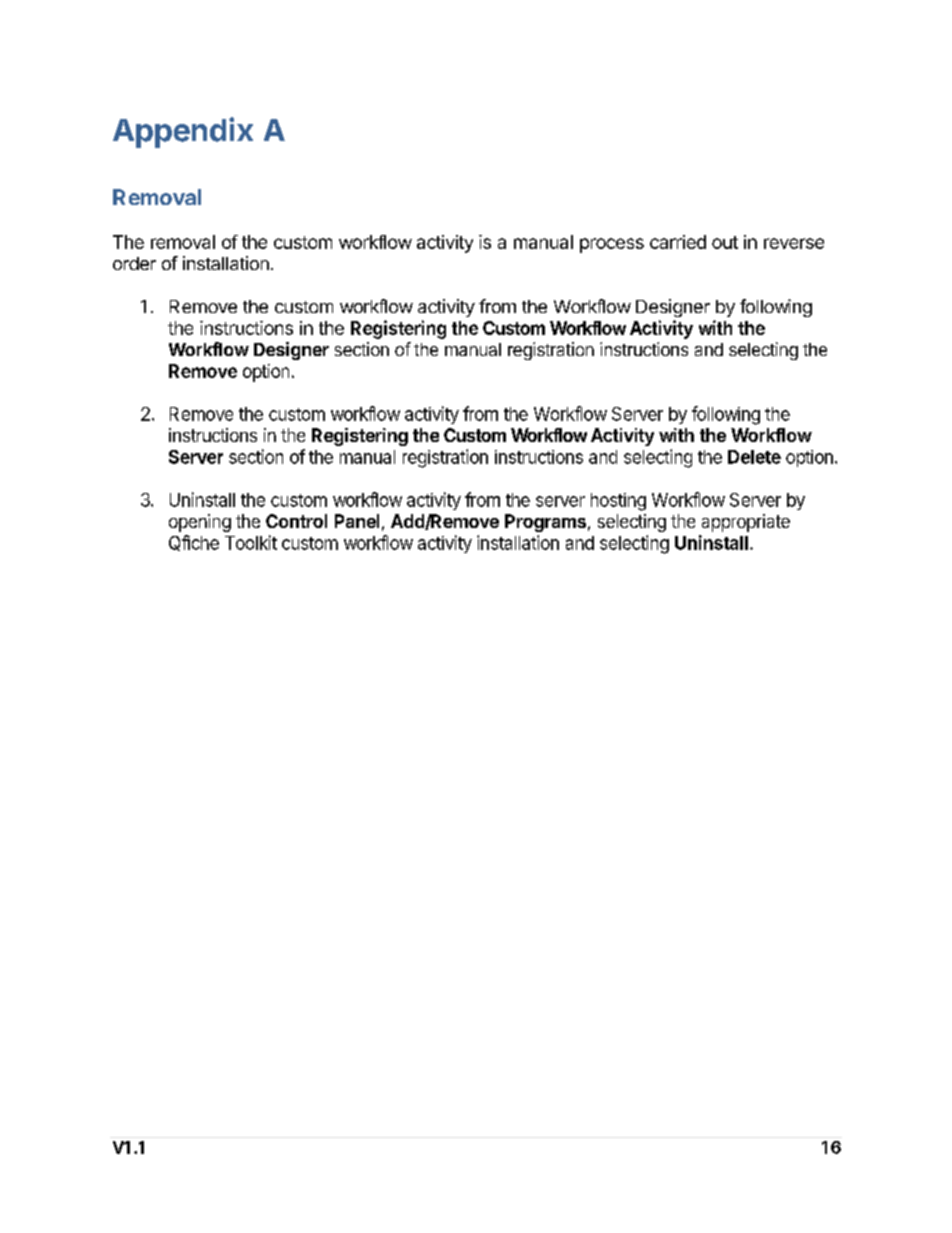 This screenshot has width=952, height=1233. What do you see at coordinates (200, 523) in the screenshot?
I see `opening` at bounding box center [200, 523].
